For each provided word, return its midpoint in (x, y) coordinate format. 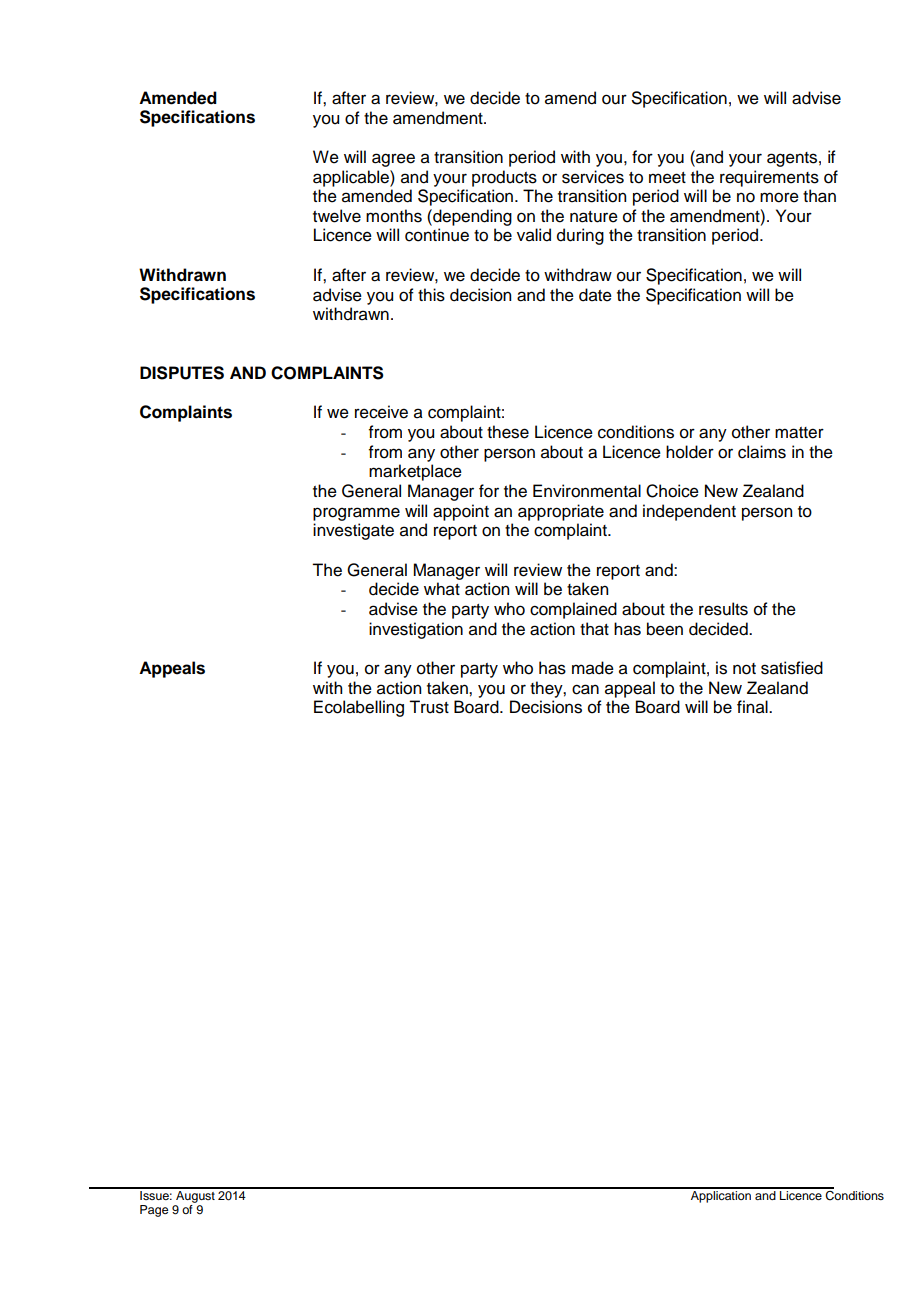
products (504, 178)
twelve (337, 216)
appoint (461, 512)
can (585, 689)
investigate (353, 531)
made (593, 668)
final (753, 707)
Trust (429, 707)
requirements (769, 178)
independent (689, 512)
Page (154, 1211)
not (744, 669)
